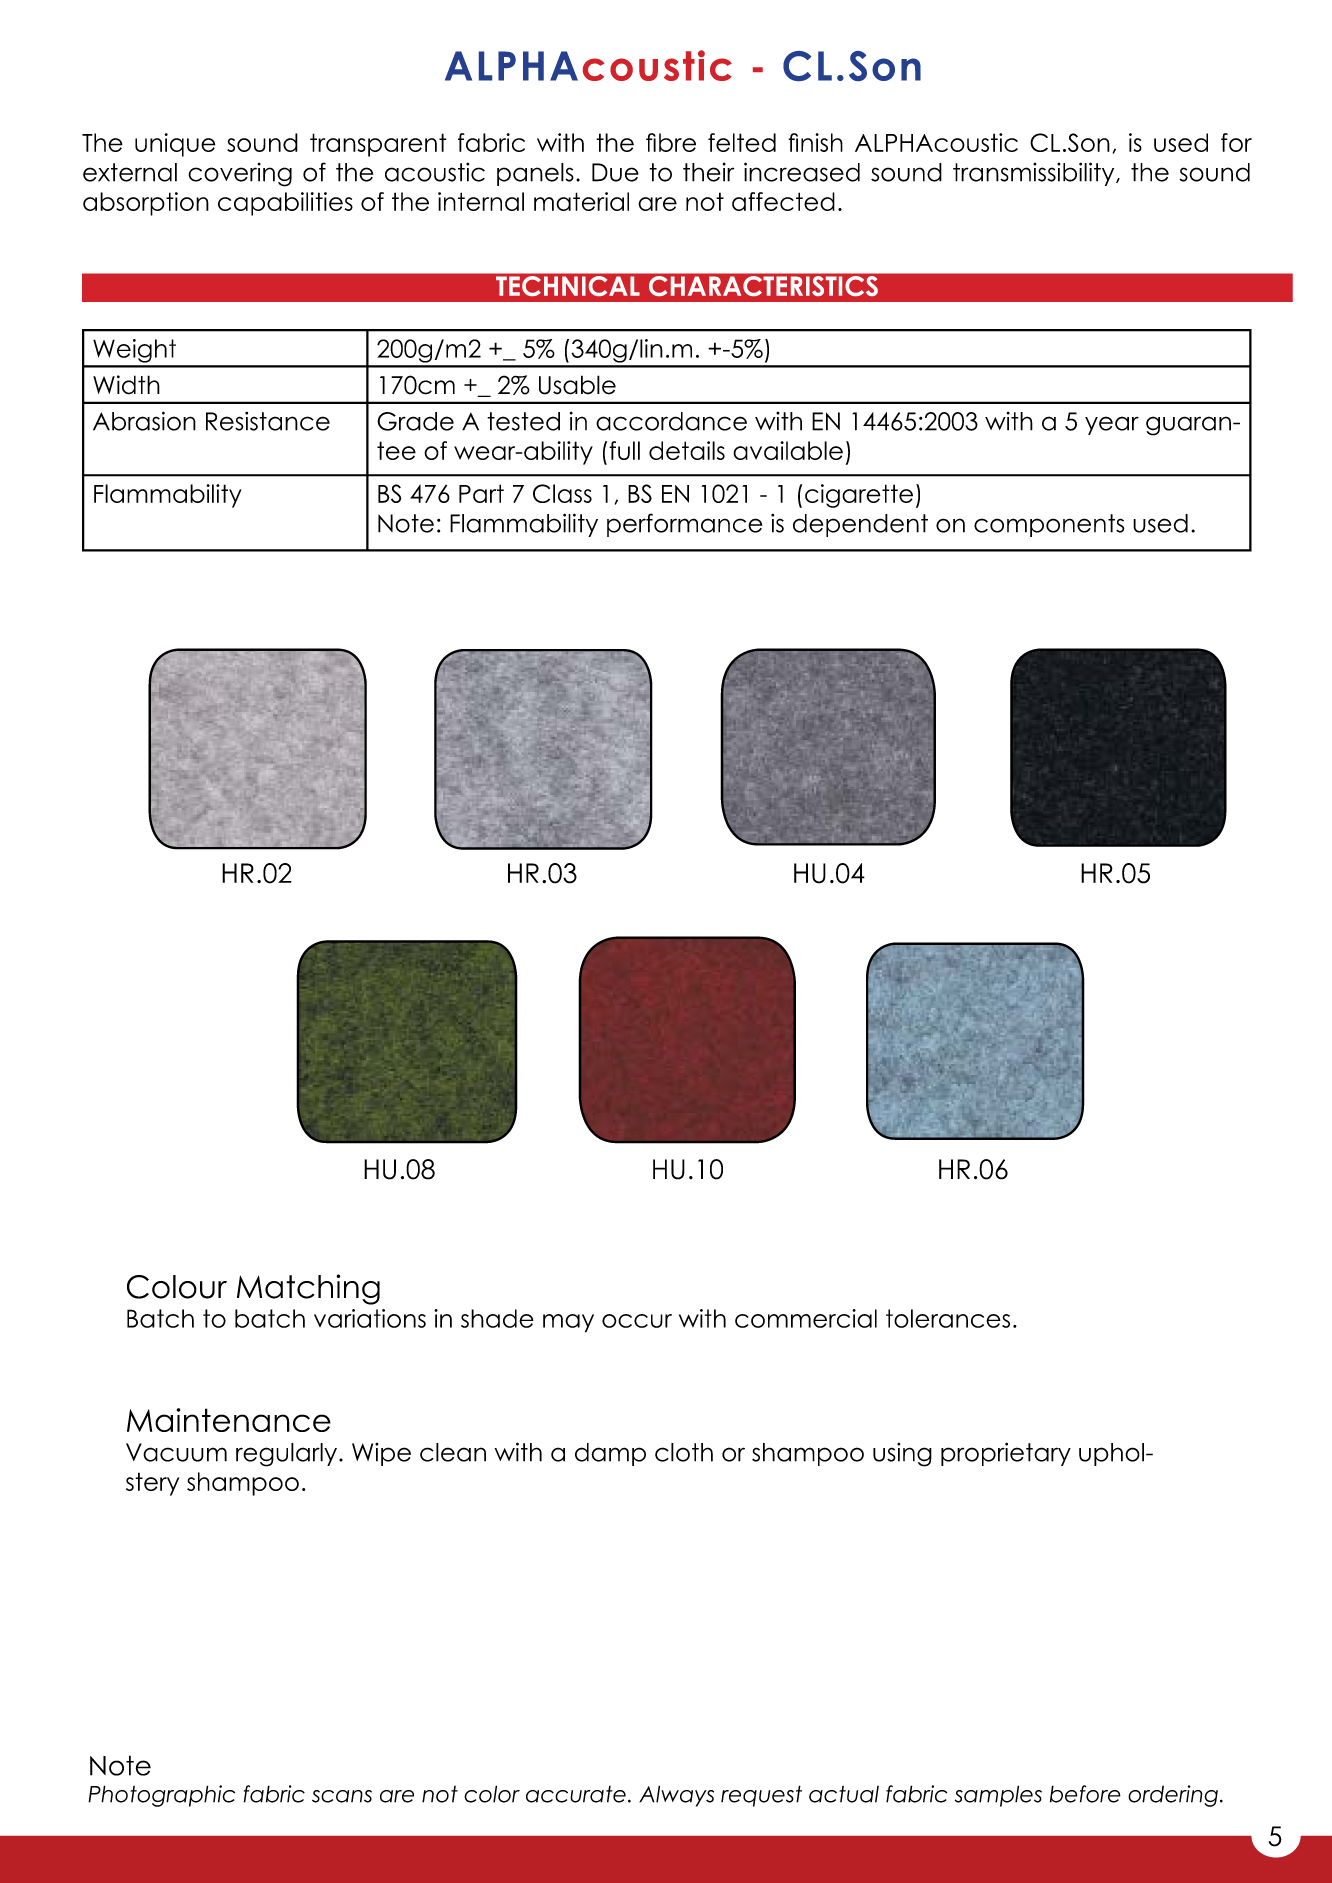 This screenshot has height=1883, width=1332. I want to click on finish, so click(815, 142).
